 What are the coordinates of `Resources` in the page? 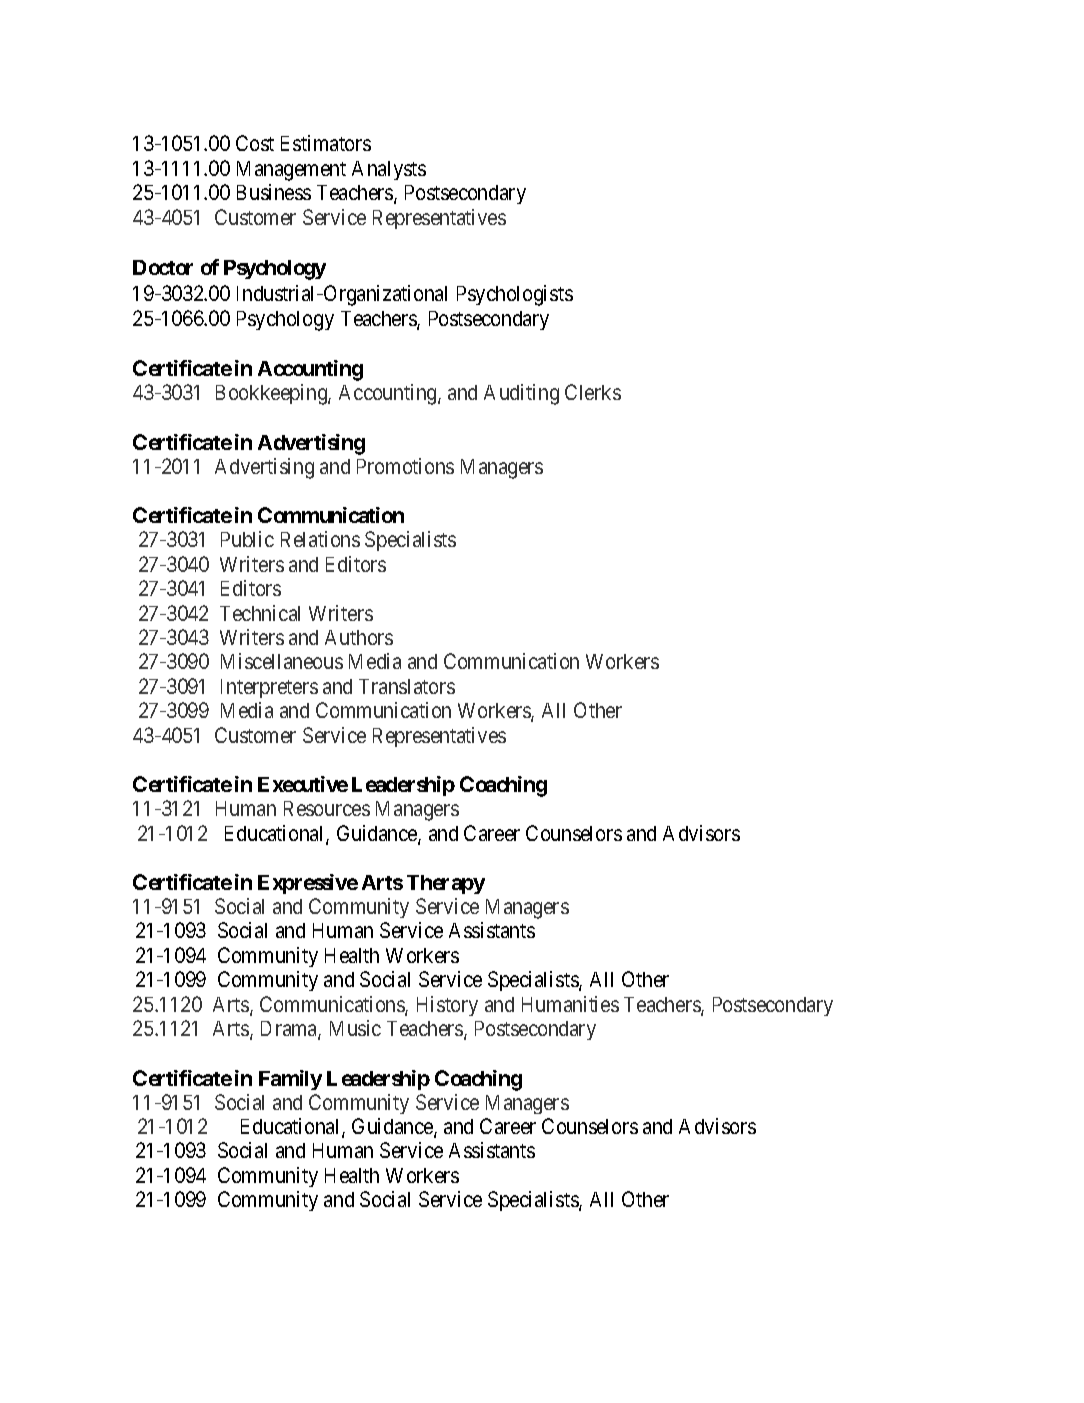 It's located at (327, 808).
